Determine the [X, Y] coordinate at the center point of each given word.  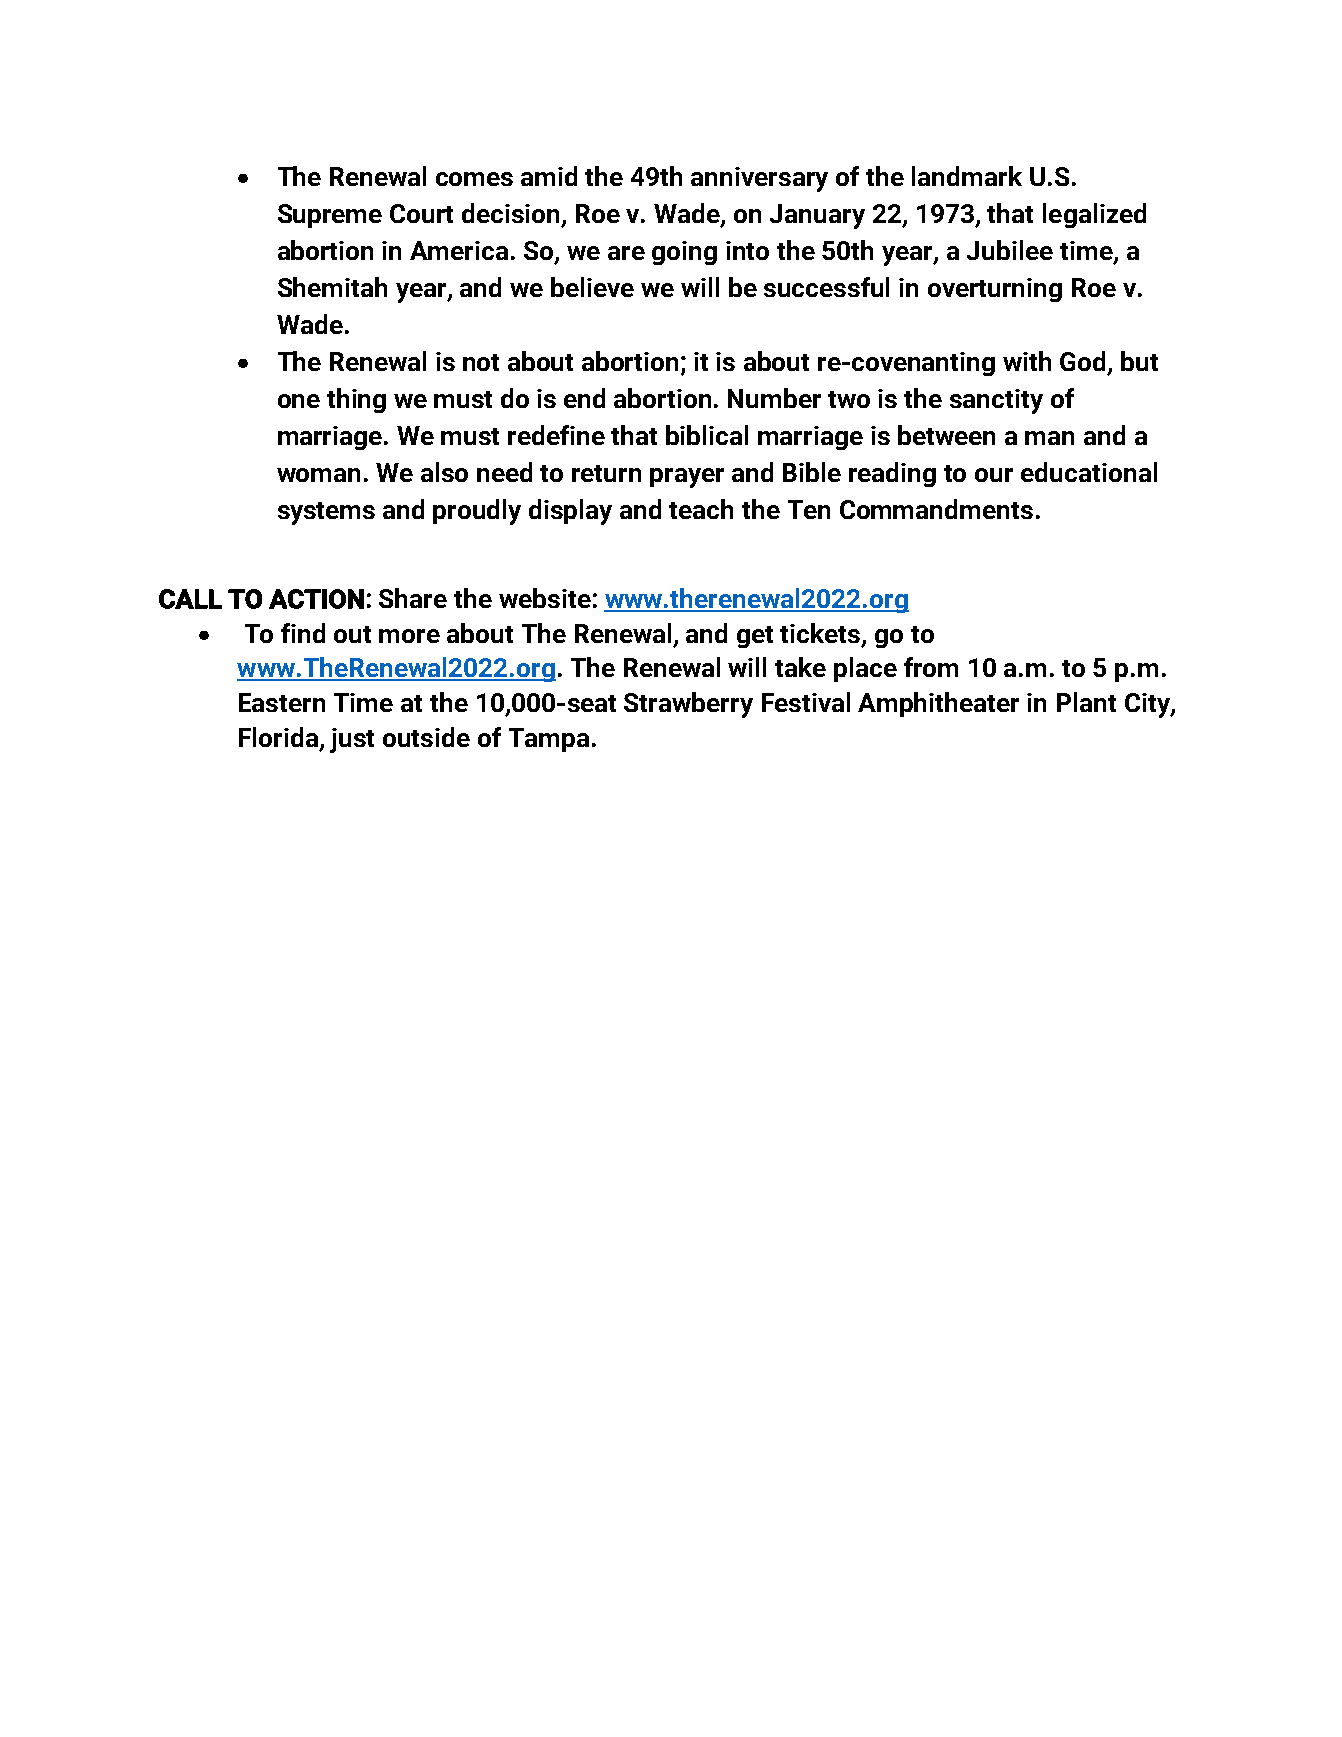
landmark [967, 176]
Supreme [330, 216]
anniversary [759, 179]
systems [326, 513]
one [299, 401]
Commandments [936, 509]
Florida [280, 738]
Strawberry [688, 705]
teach [701, 509]
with [1027, 361]
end [584, 398]
